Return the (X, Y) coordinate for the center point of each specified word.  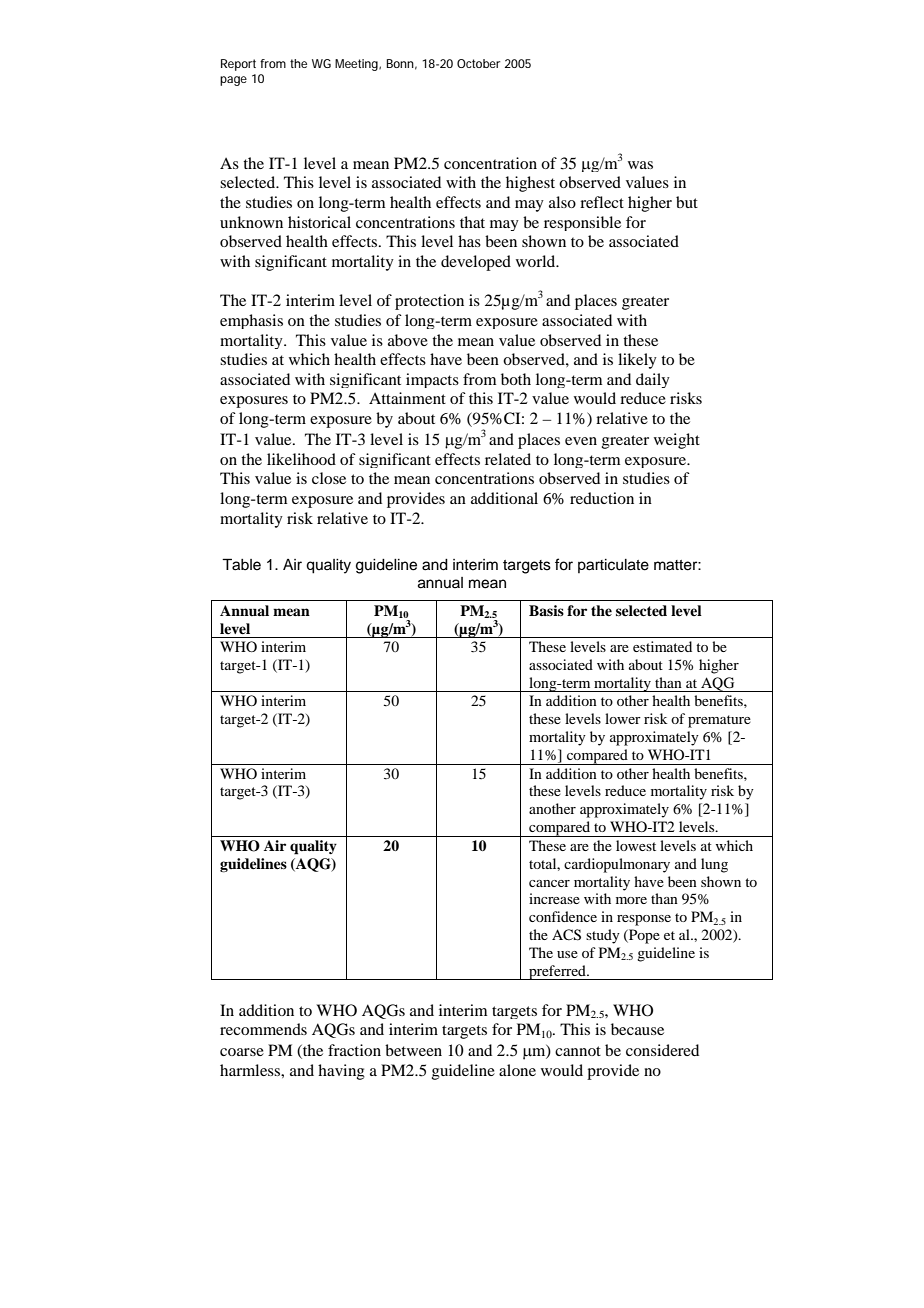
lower (623, 718)
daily (653, 380)
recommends (263, 1029)
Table (241, 564)
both (516, 379)
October (478, 63)
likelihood (301, 459)
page (233, 81)
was (640, 165)
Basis (546, 610)
